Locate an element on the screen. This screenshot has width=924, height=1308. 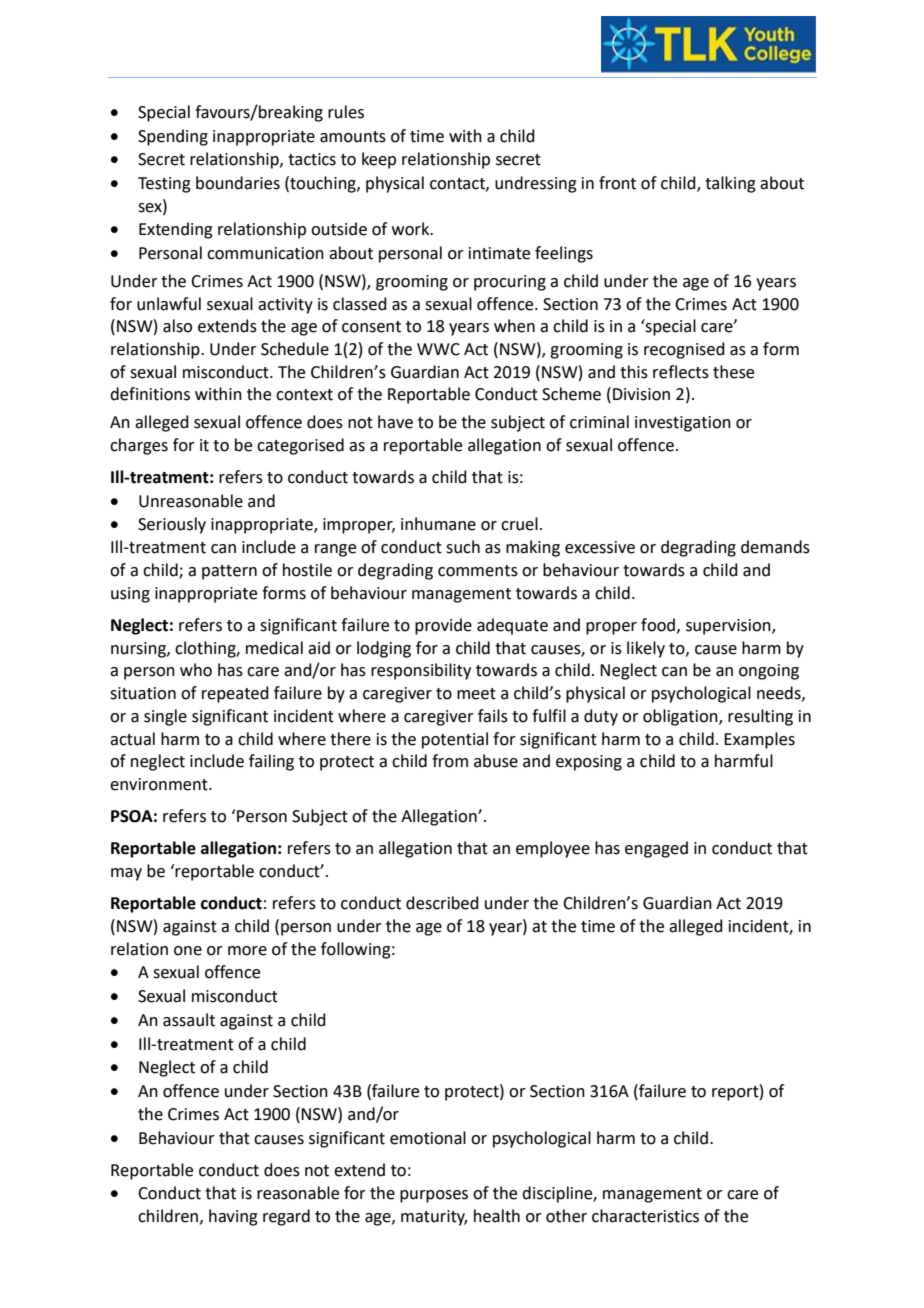
described is located at coordinates (442, 903).
